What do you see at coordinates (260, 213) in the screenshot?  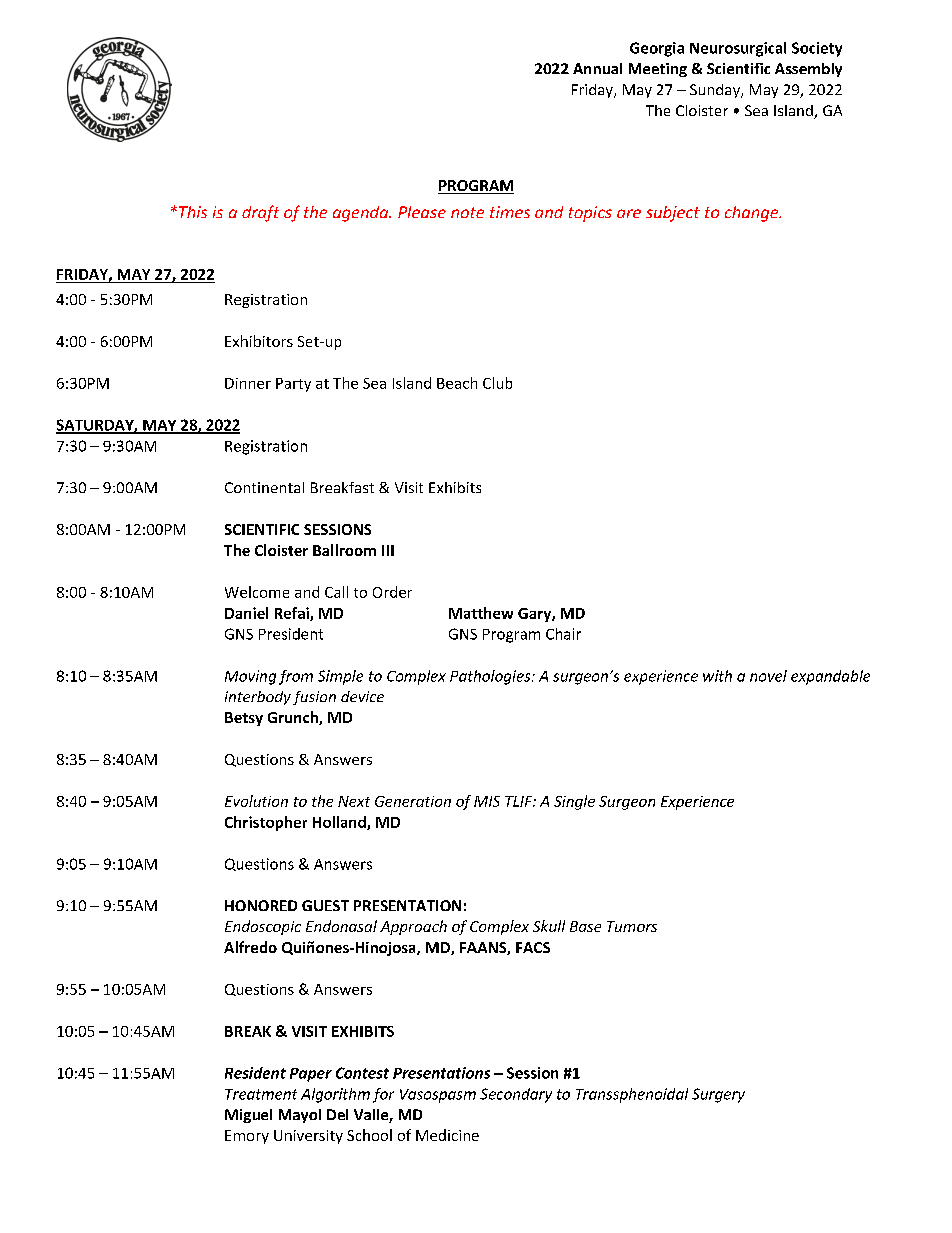 I see `draft` at bounding box center [260, 213].
